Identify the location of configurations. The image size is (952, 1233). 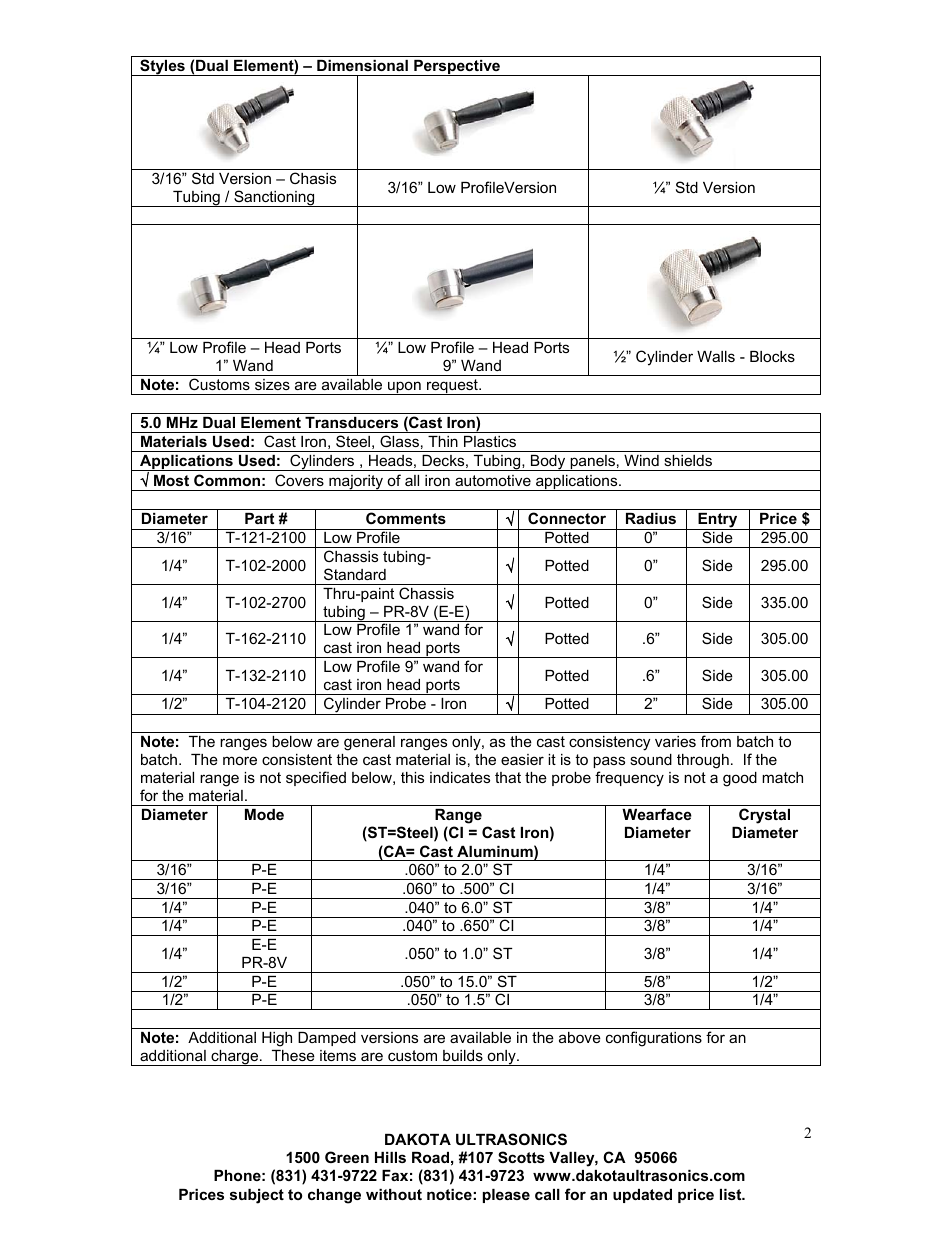
(654, 1039).
